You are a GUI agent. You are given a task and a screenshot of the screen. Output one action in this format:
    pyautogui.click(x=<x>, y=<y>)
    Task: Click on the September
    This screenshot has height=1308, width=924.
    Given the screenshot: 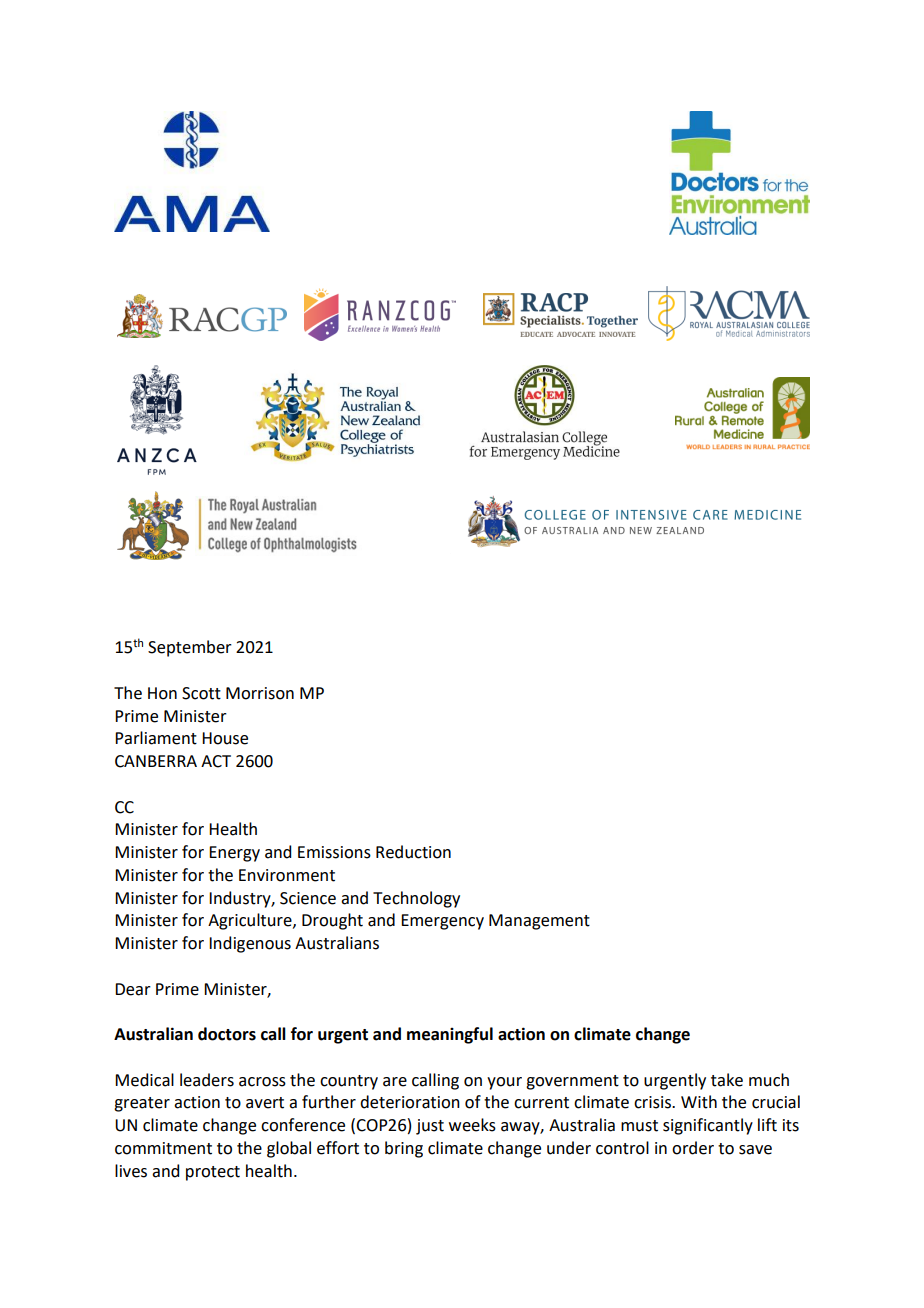 What is the action you would take?
    pyautogui.click(x=190, y=648)
